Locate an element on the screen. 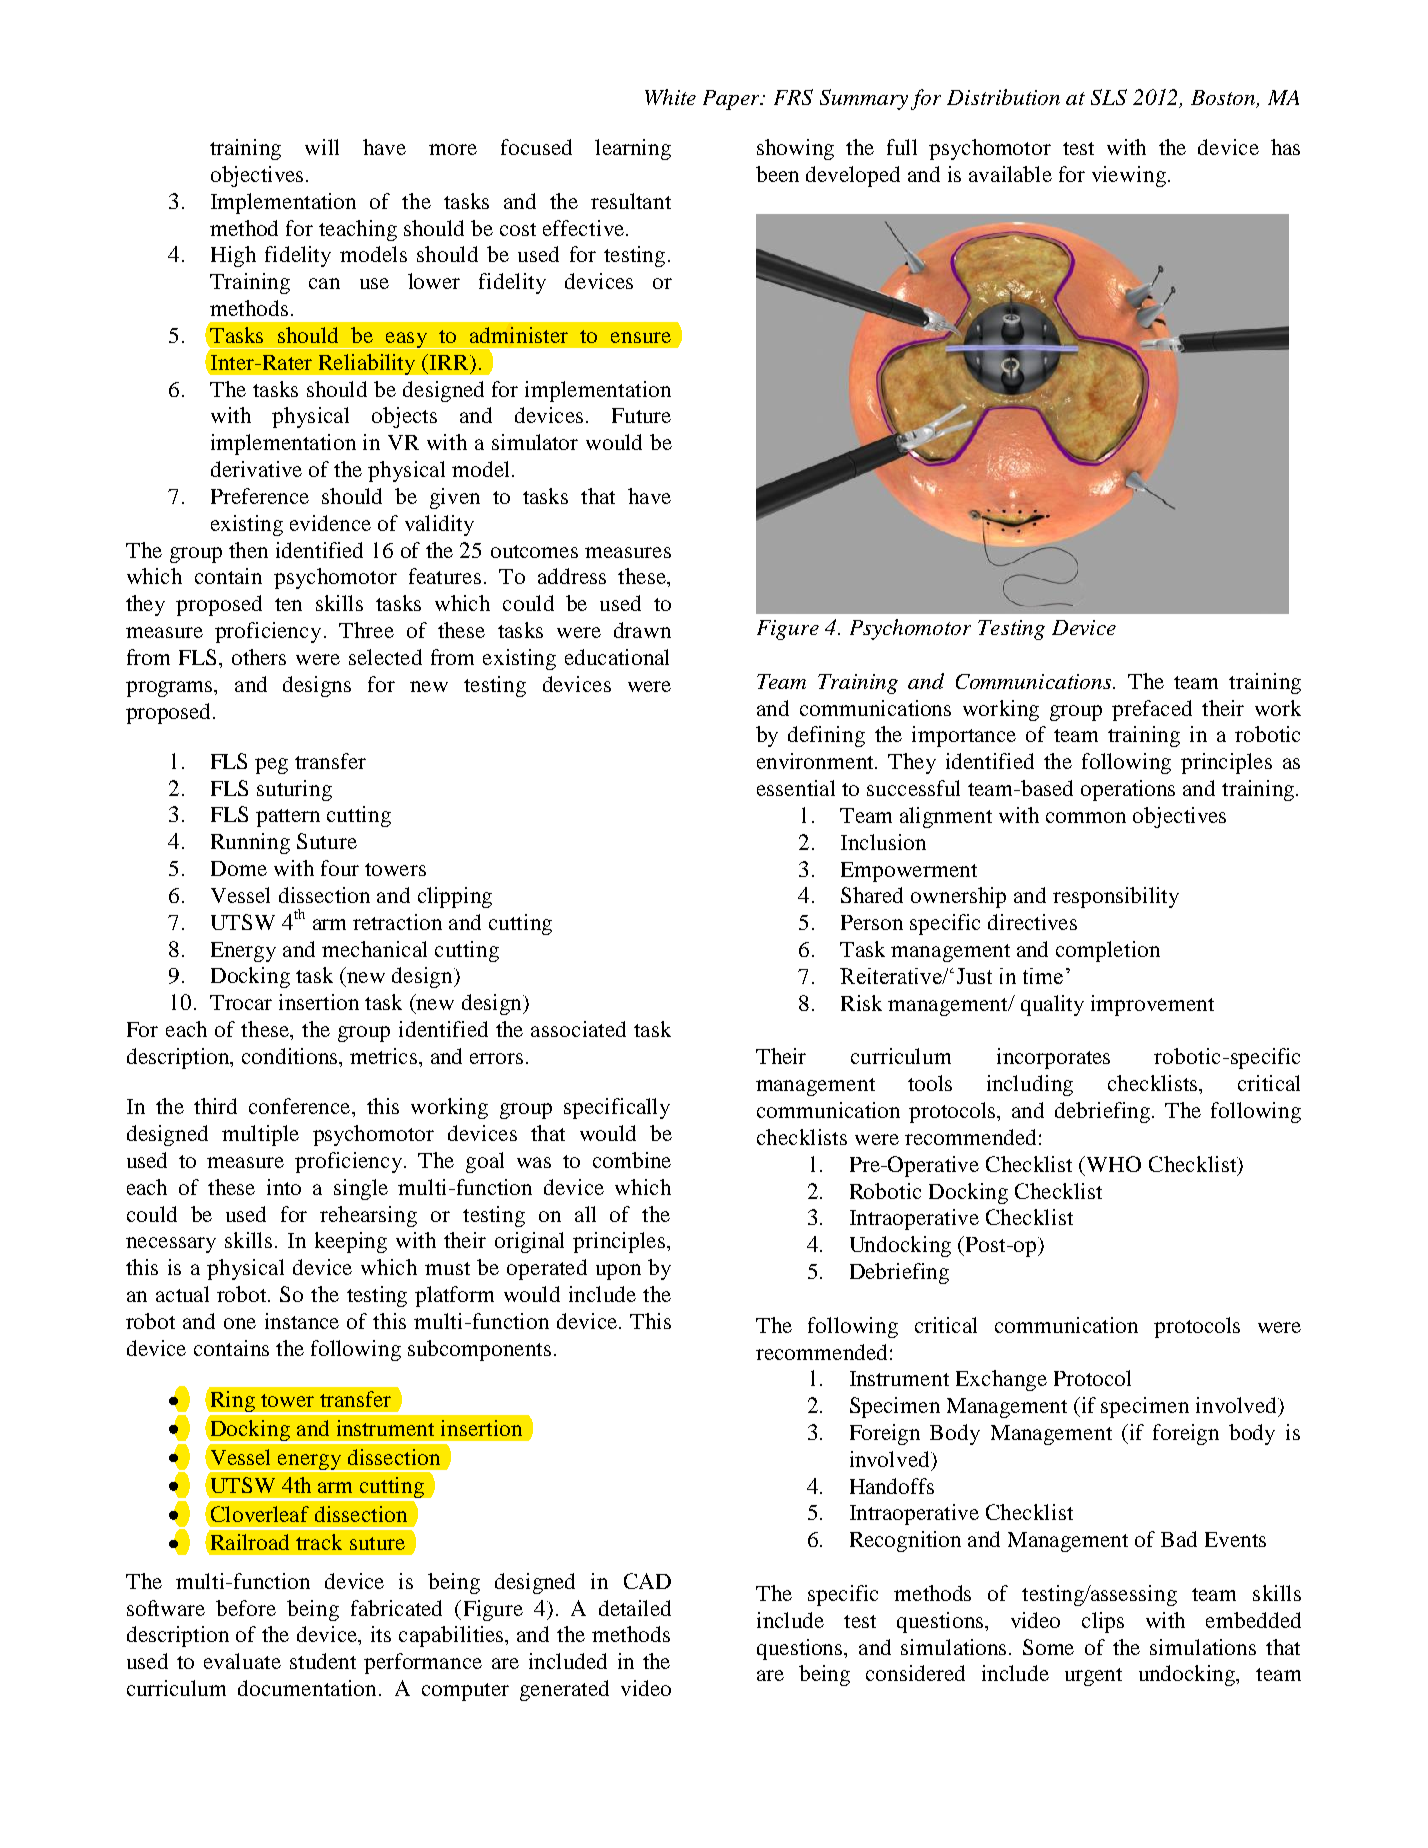 Image resolution: width=1428 pixels, height=1848 pixels. instance is located at coordinates (302, 1321).
